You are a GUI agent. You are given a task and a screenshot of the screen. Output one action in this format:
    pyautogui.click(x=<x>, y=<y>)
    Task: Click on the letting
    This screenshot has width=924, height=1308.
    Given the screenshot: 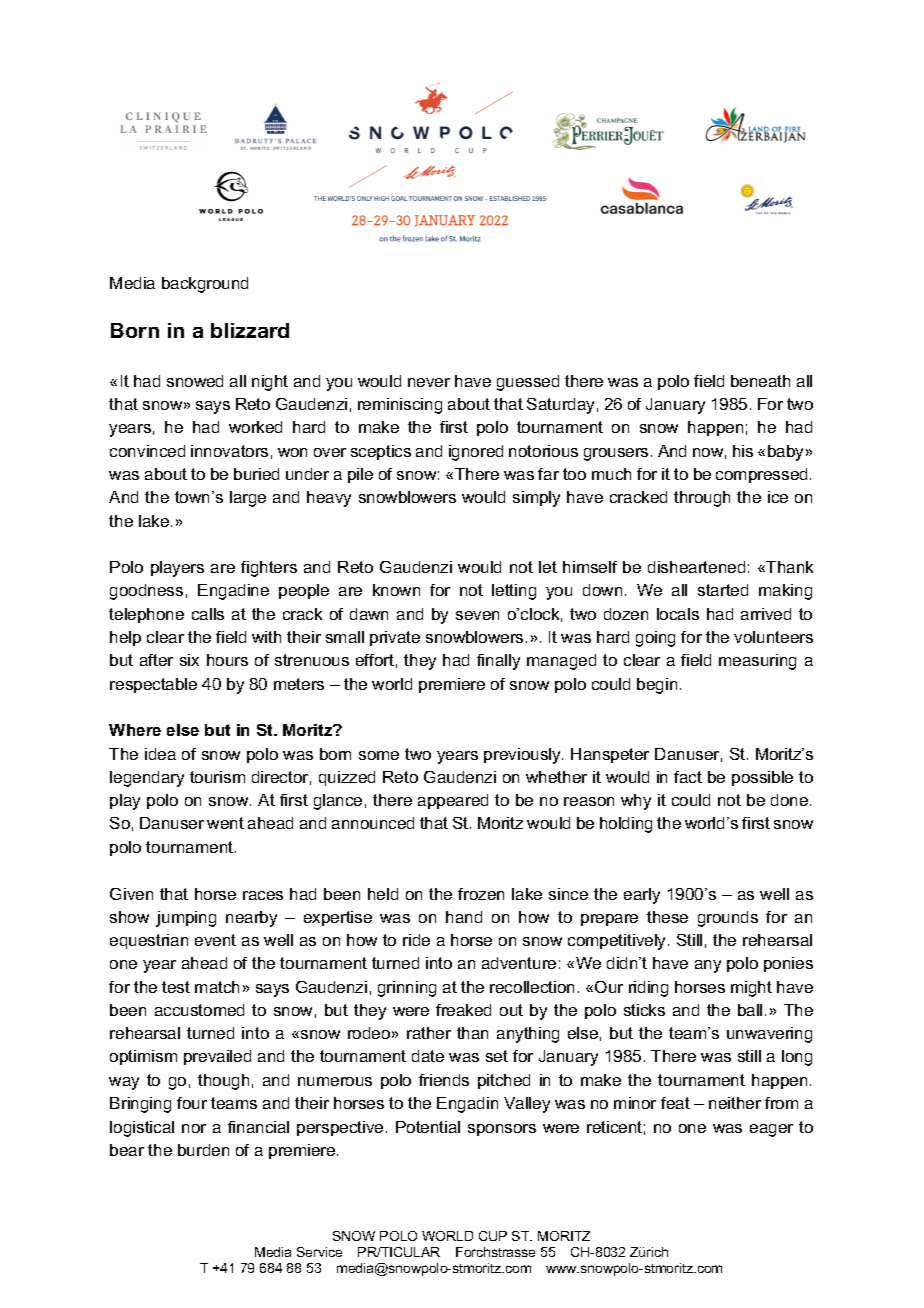 What is the action you would take?
    pyautogui.click(x=514, y=592)
